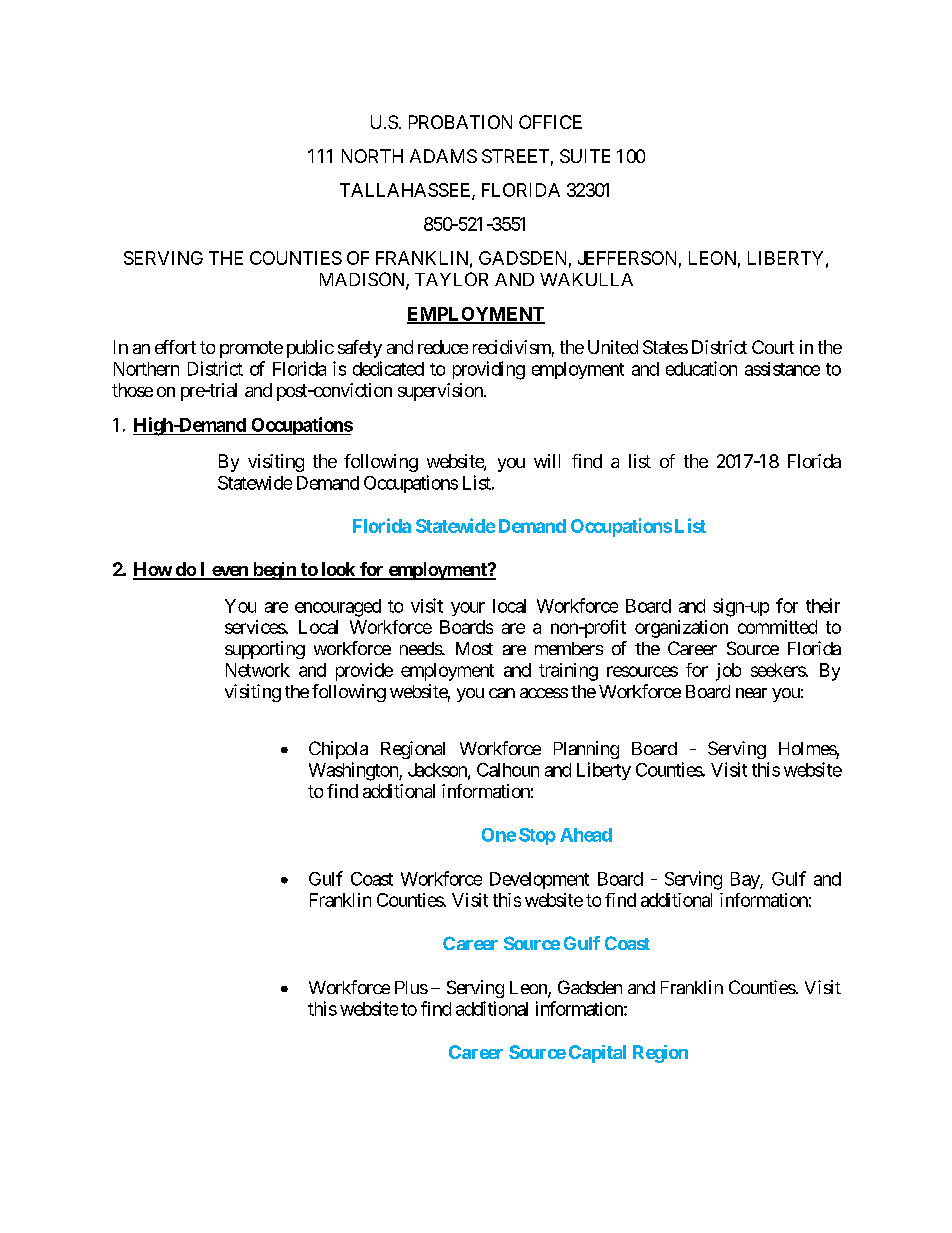 This document has height=1233, width=952. Describe the element at coordinates (468, 609) in the document. I see `your` at that location.
